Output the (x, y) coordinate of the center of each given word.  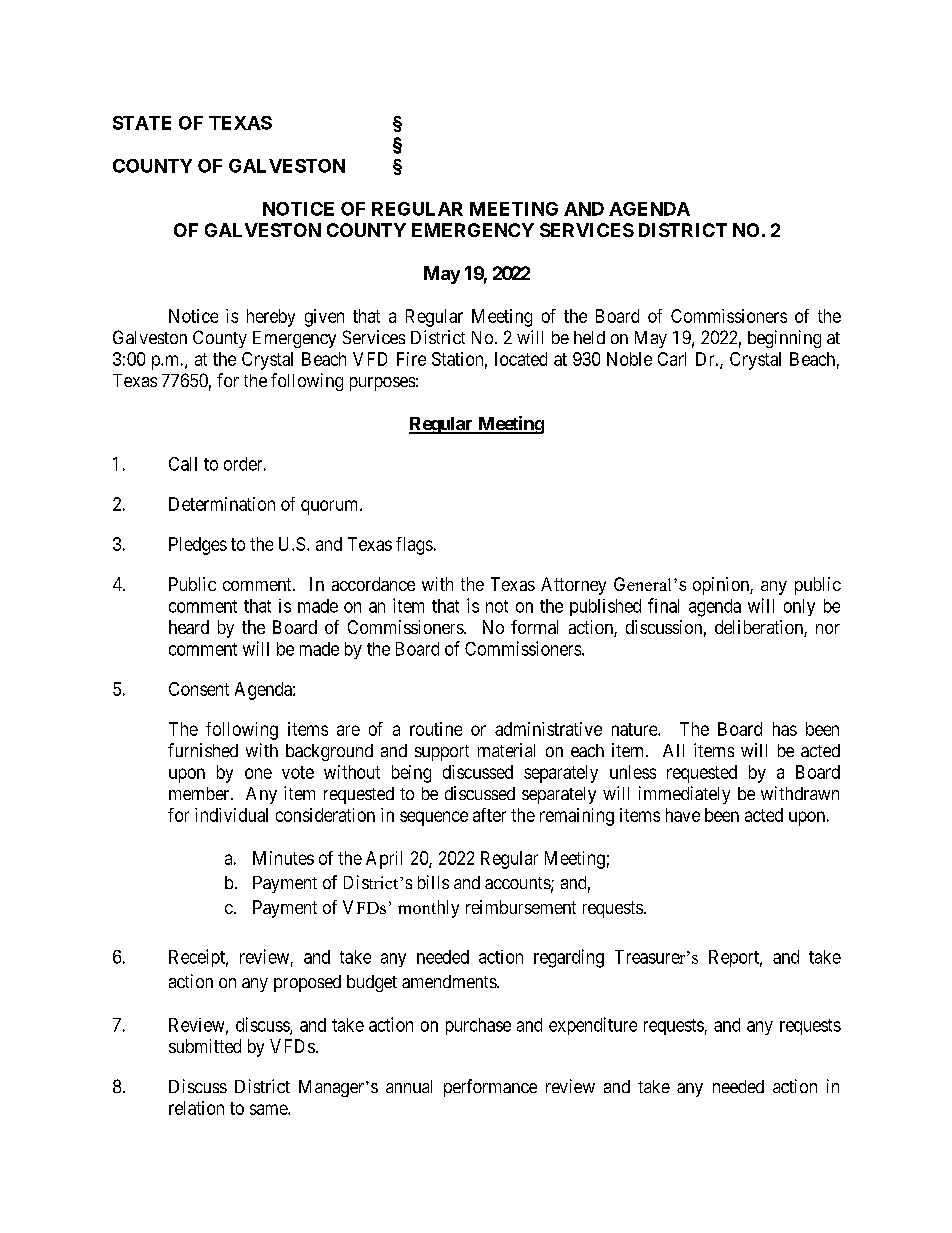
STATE (142, 123)
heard (189, 627)
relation (196, 1108)
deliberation (760, 628)
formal (534, 627)
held (589, 337)
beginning (784, 339)
